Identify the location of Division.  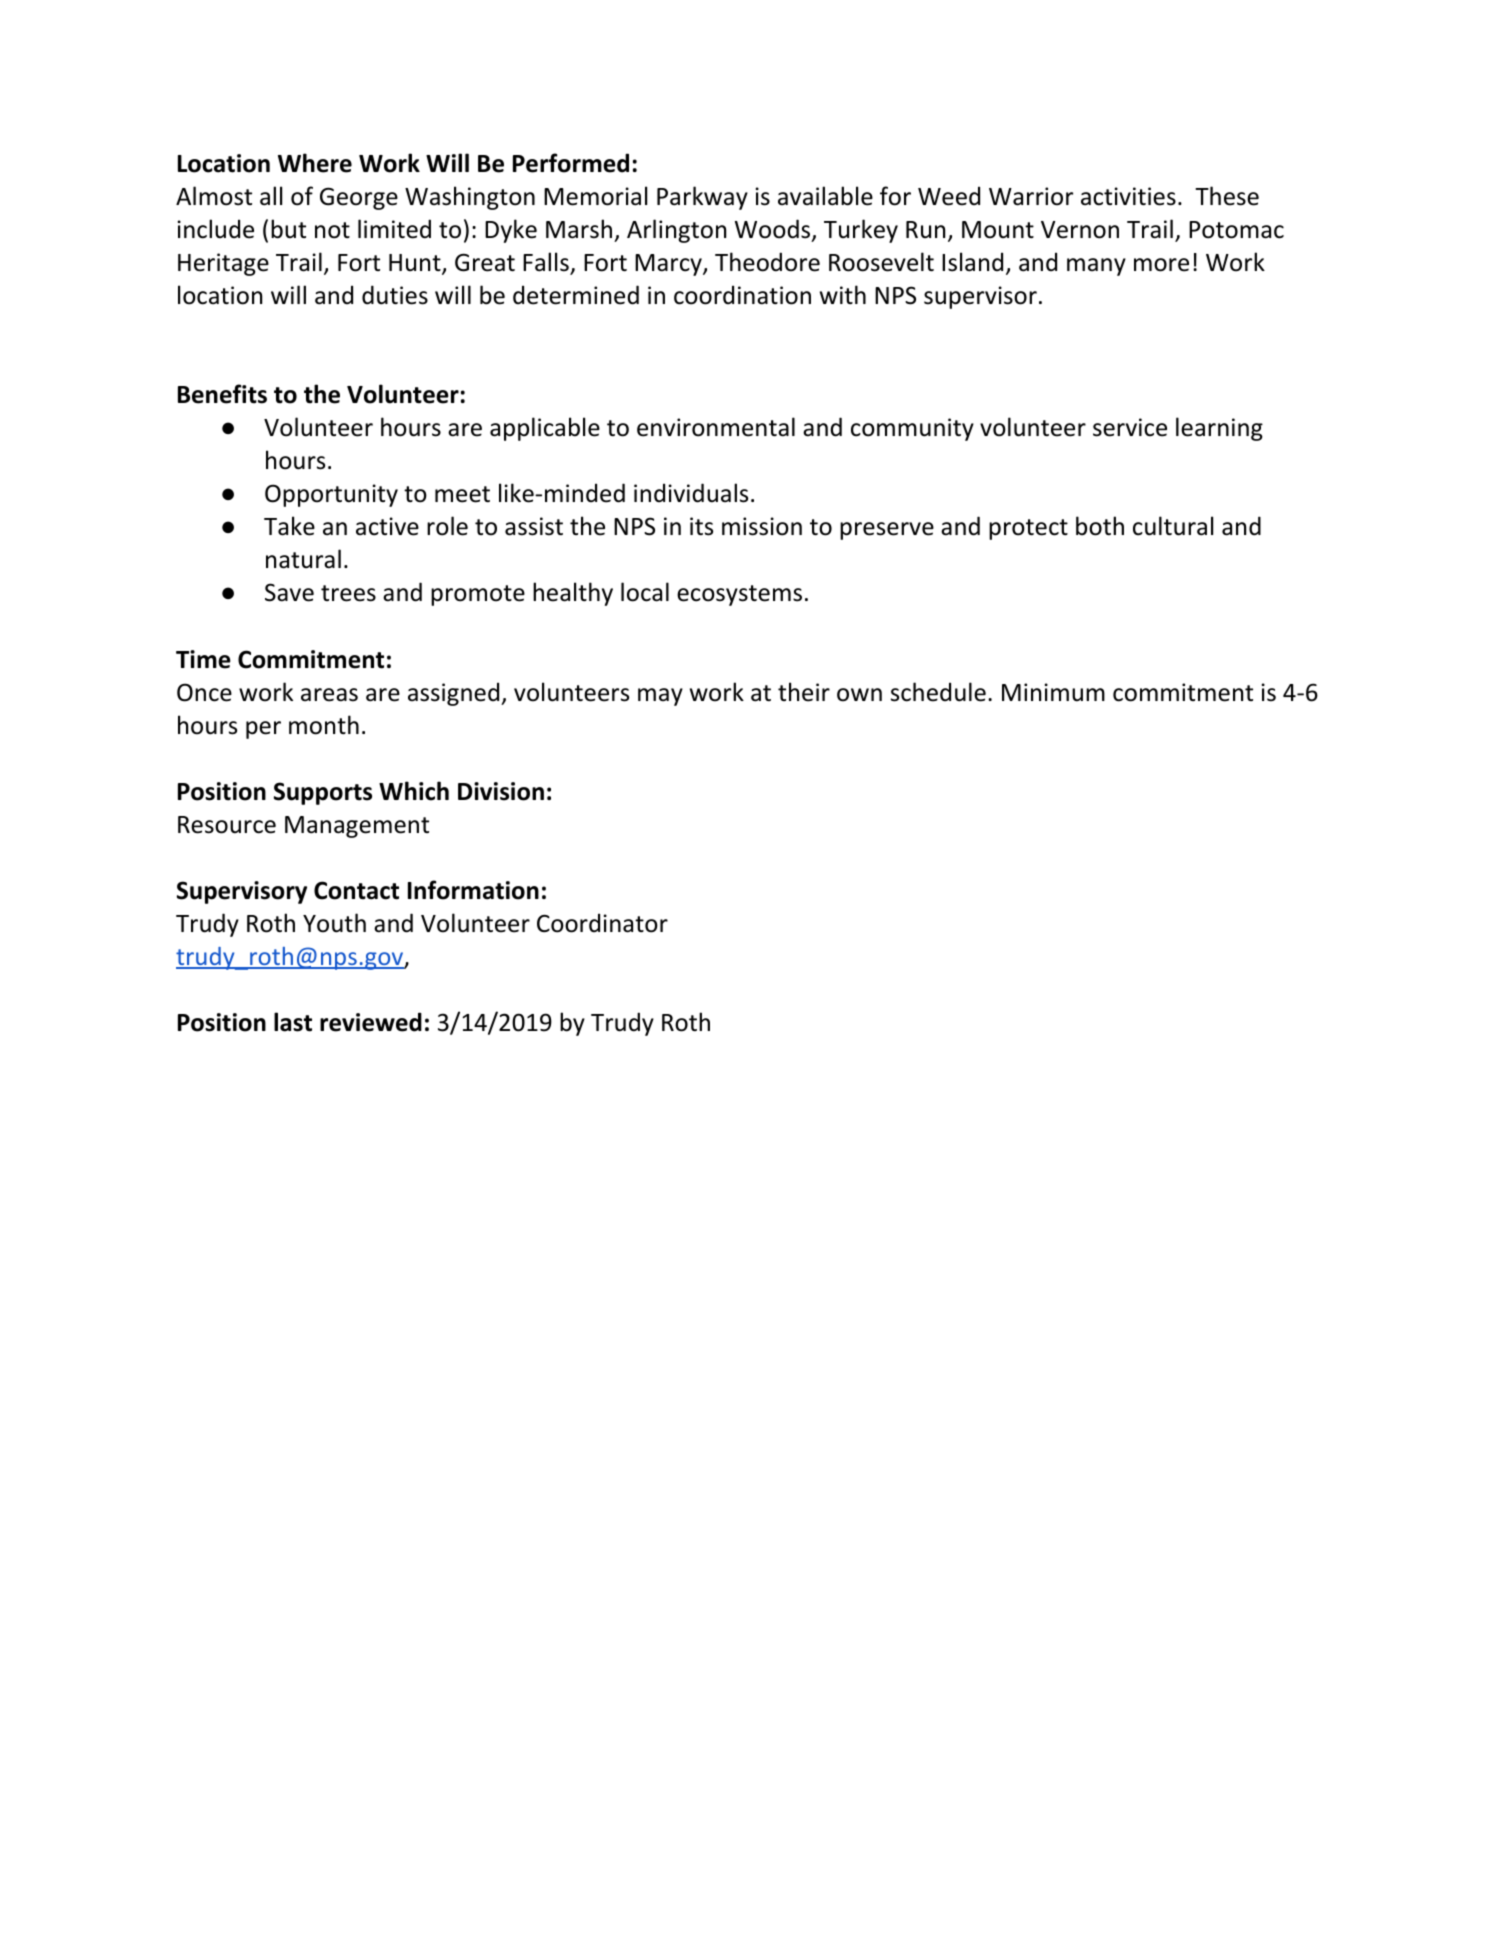
(501, 791).
